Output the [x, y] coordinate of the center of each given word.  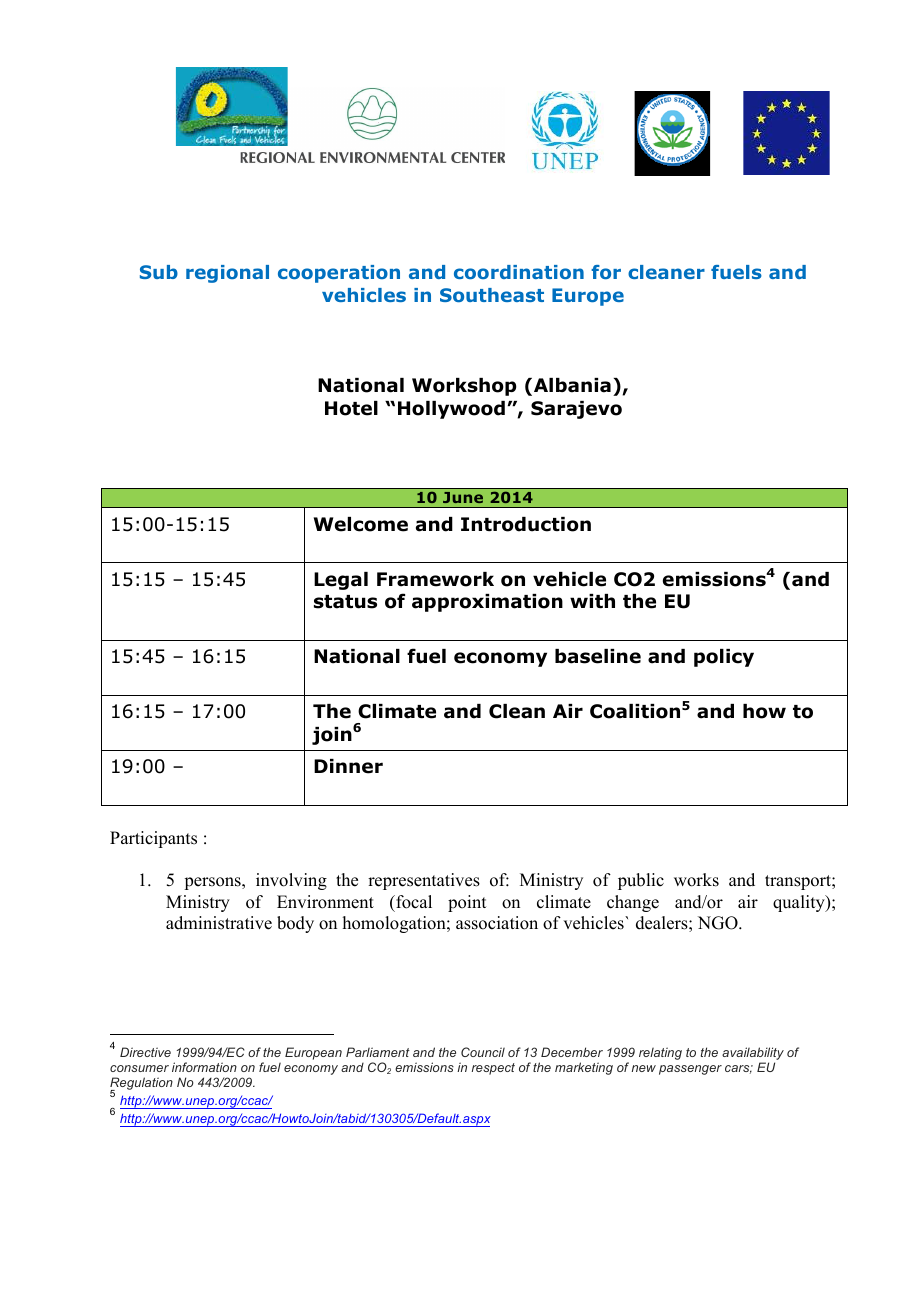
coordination [519, 272]
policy [724, 658]
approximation [487, 603]
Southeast [492, 295]
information [204, 1067]
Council [483, 1052]
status [345, 602]
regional [227, 274]
